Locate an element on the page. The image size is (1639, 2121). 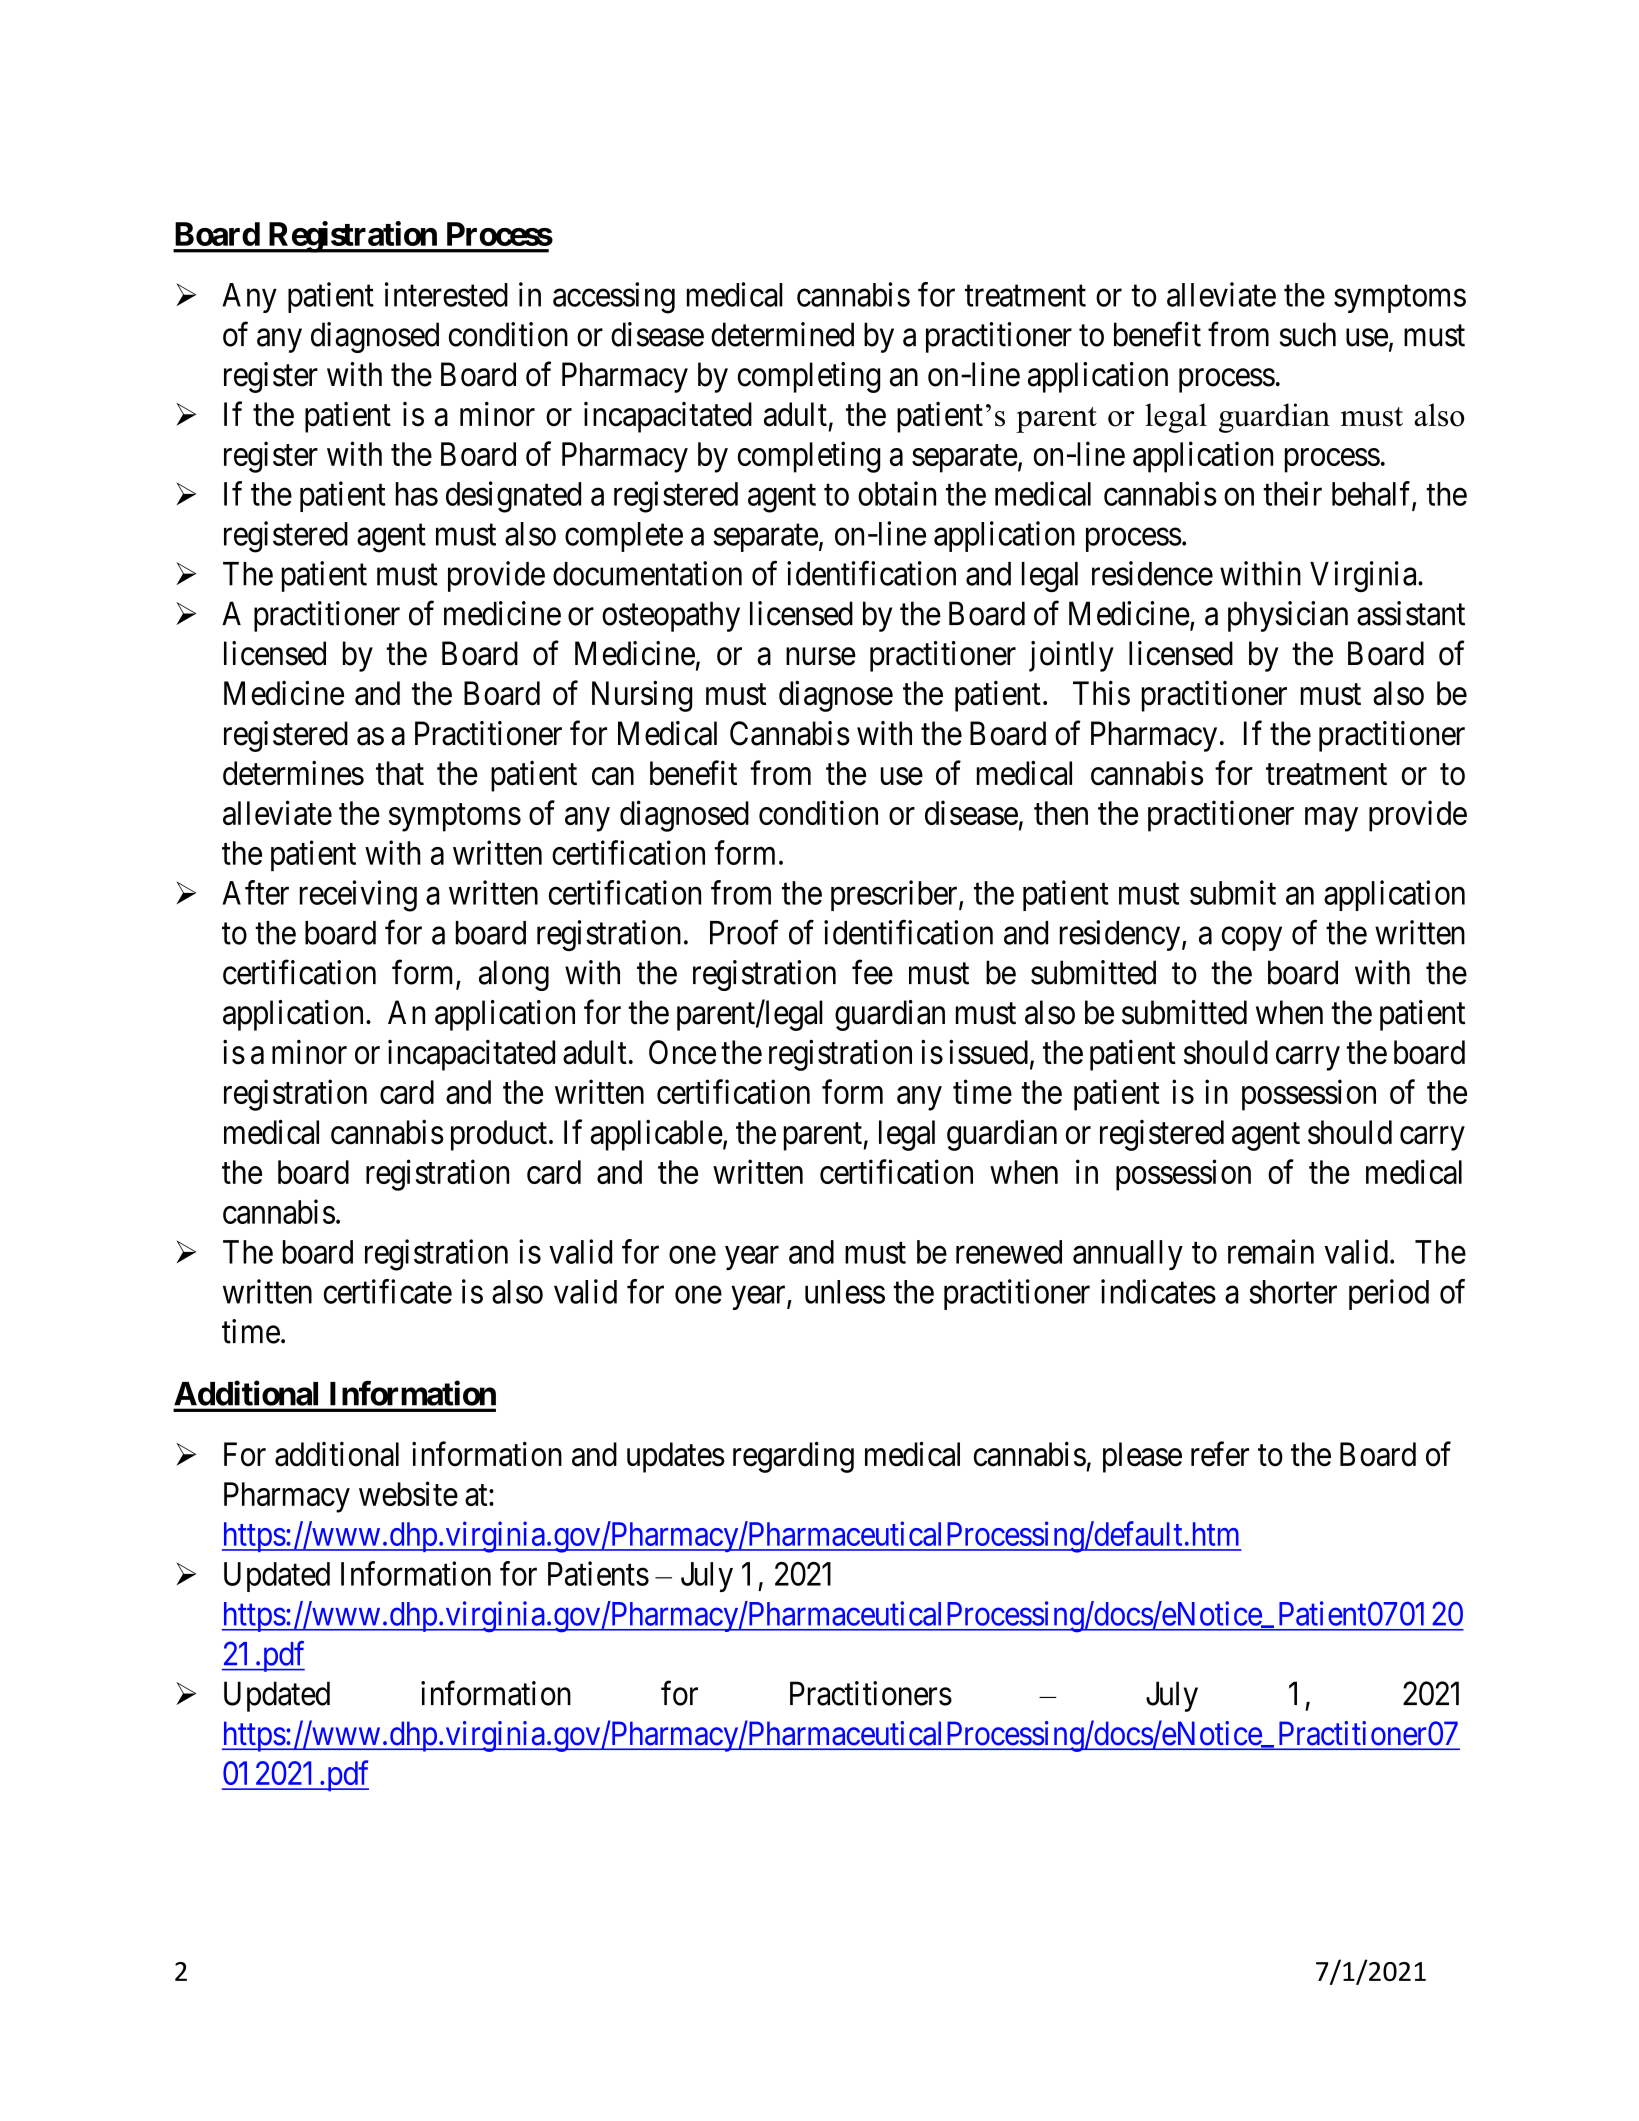
product is located at coordinates (499, 1135).
